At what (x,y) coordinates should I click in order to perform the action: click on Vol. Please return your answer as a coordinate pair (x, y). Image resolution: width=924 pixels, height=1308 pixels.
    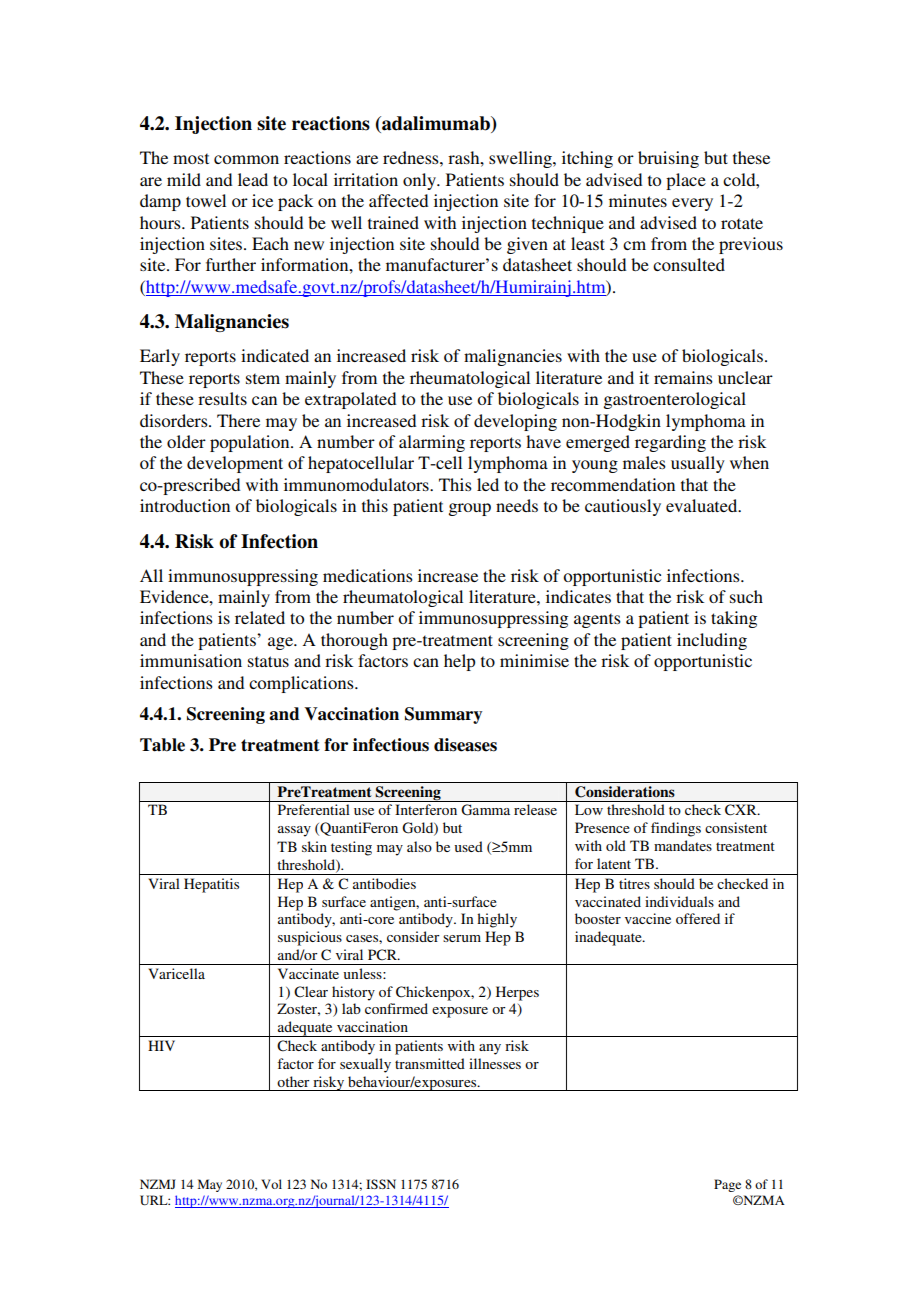
    Looking at the image, I should click on (271, 1184).
